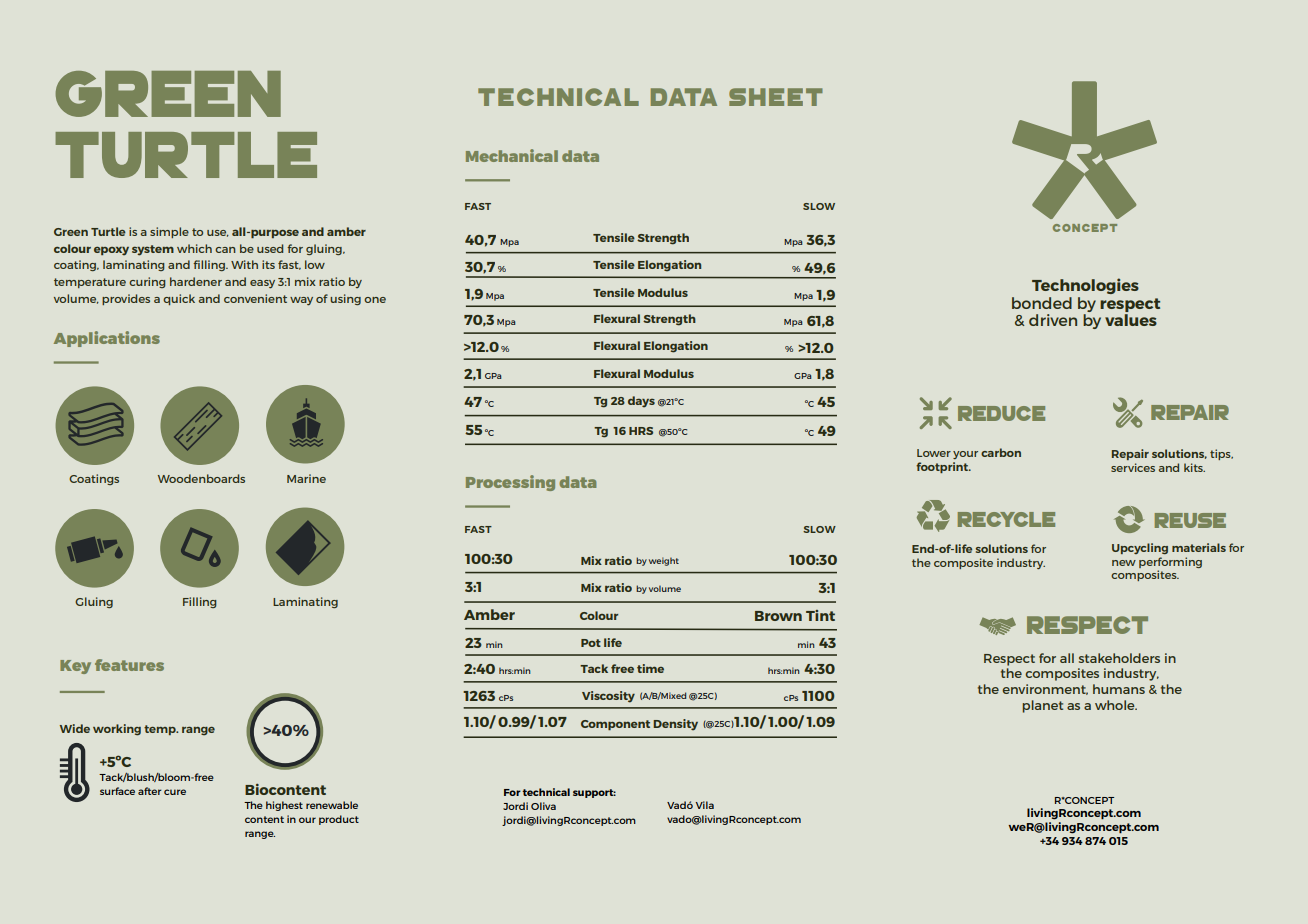 The width and height of the screenshot is (1308, 924). Describe the element at coordinates (345, 299) in the screenshot. I see `using` at that location.
